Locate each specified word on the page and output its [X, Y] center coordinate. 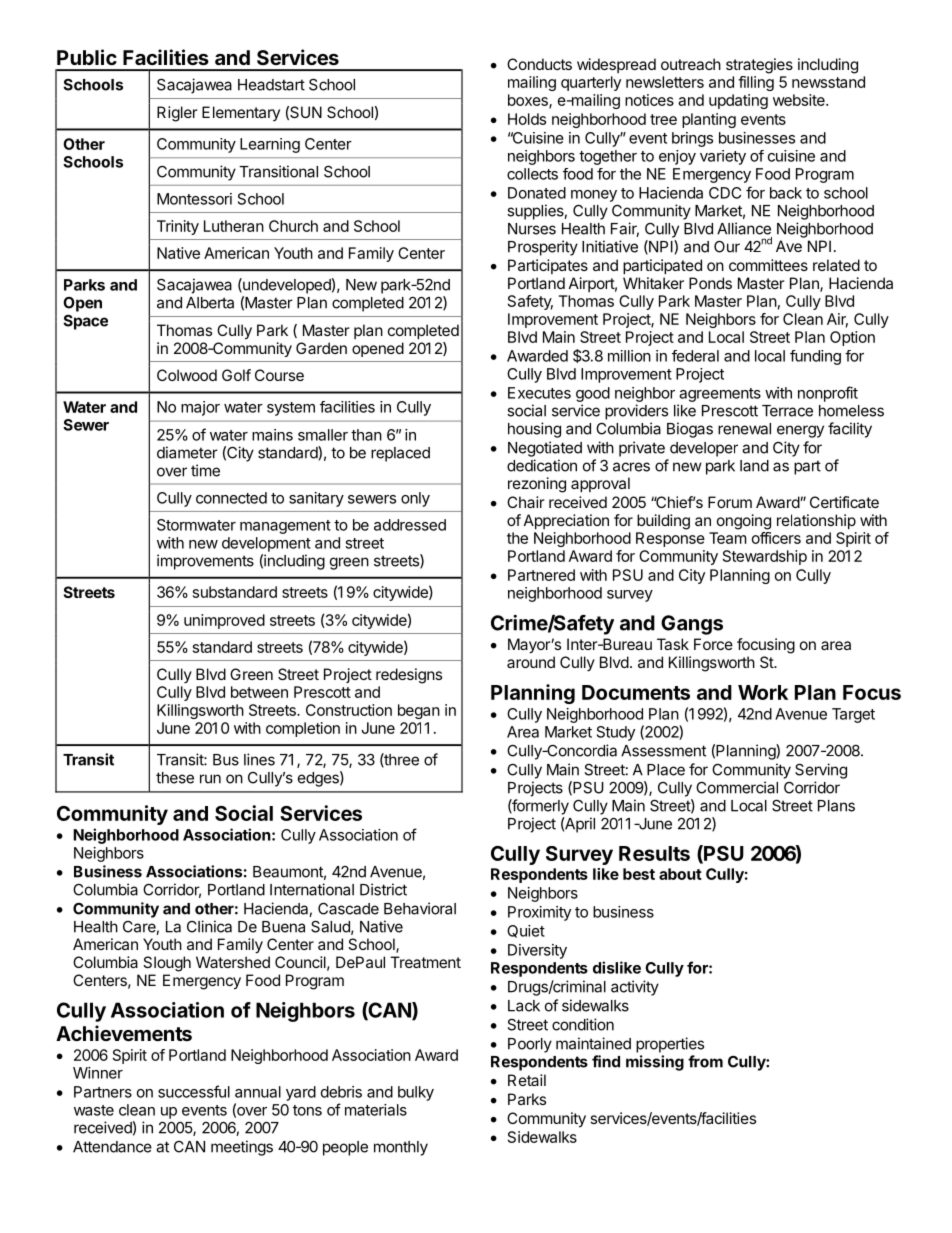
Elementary [241, 113]
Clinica [209, 926]
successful [194, 1091]
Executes [539, 393]
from [705, 1061]
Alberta [210, 303]
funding [815, 357]
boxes [529, 101]
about [680, 874]
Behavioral [420, 908]
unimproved [224, 621]
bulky [416, 1093]
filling [756, 83]
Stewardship [765, 557]
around [531, 662]
